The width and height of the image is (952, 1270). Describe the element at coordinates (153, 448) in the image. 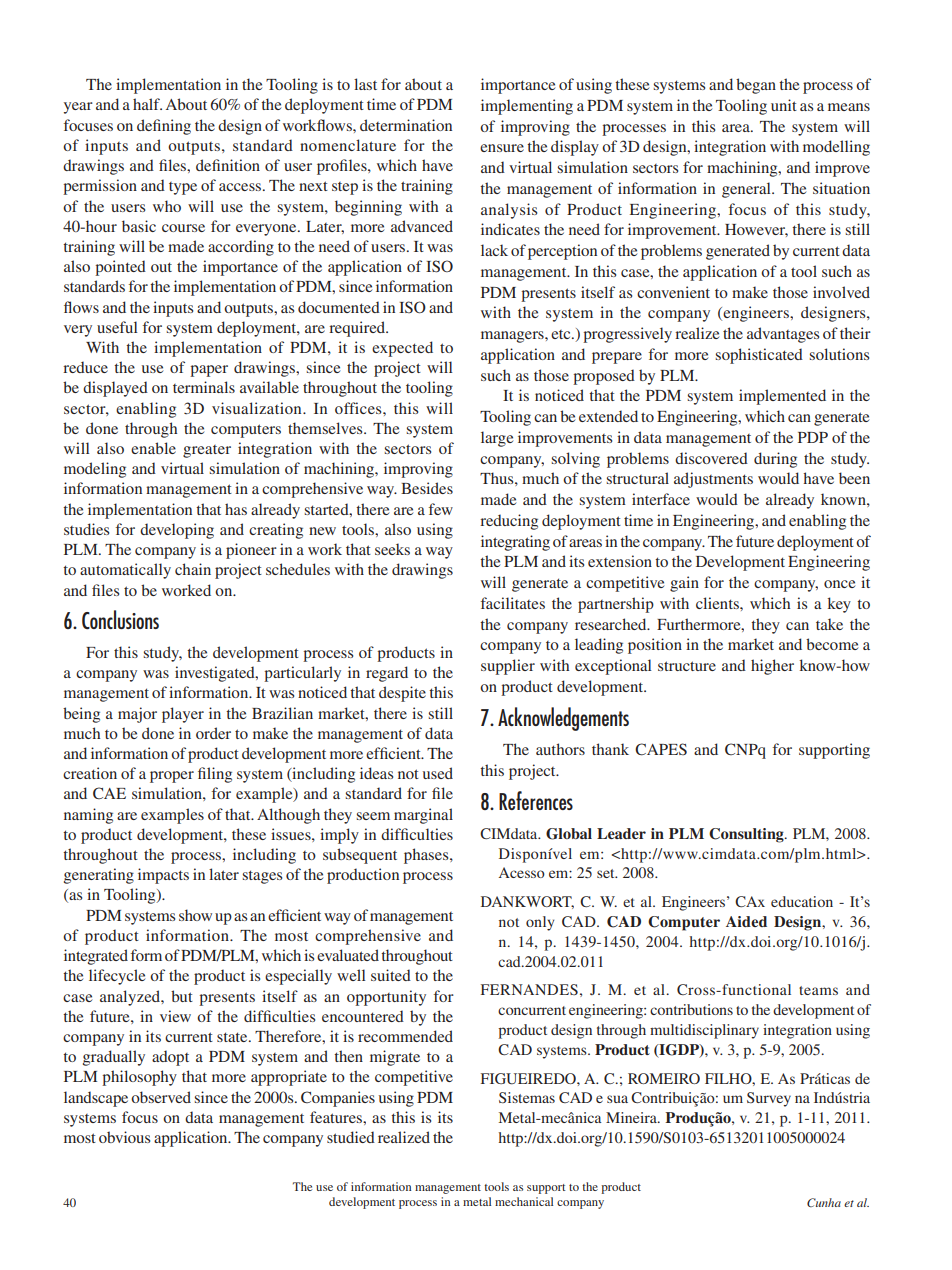

I see `enable` at that location.
